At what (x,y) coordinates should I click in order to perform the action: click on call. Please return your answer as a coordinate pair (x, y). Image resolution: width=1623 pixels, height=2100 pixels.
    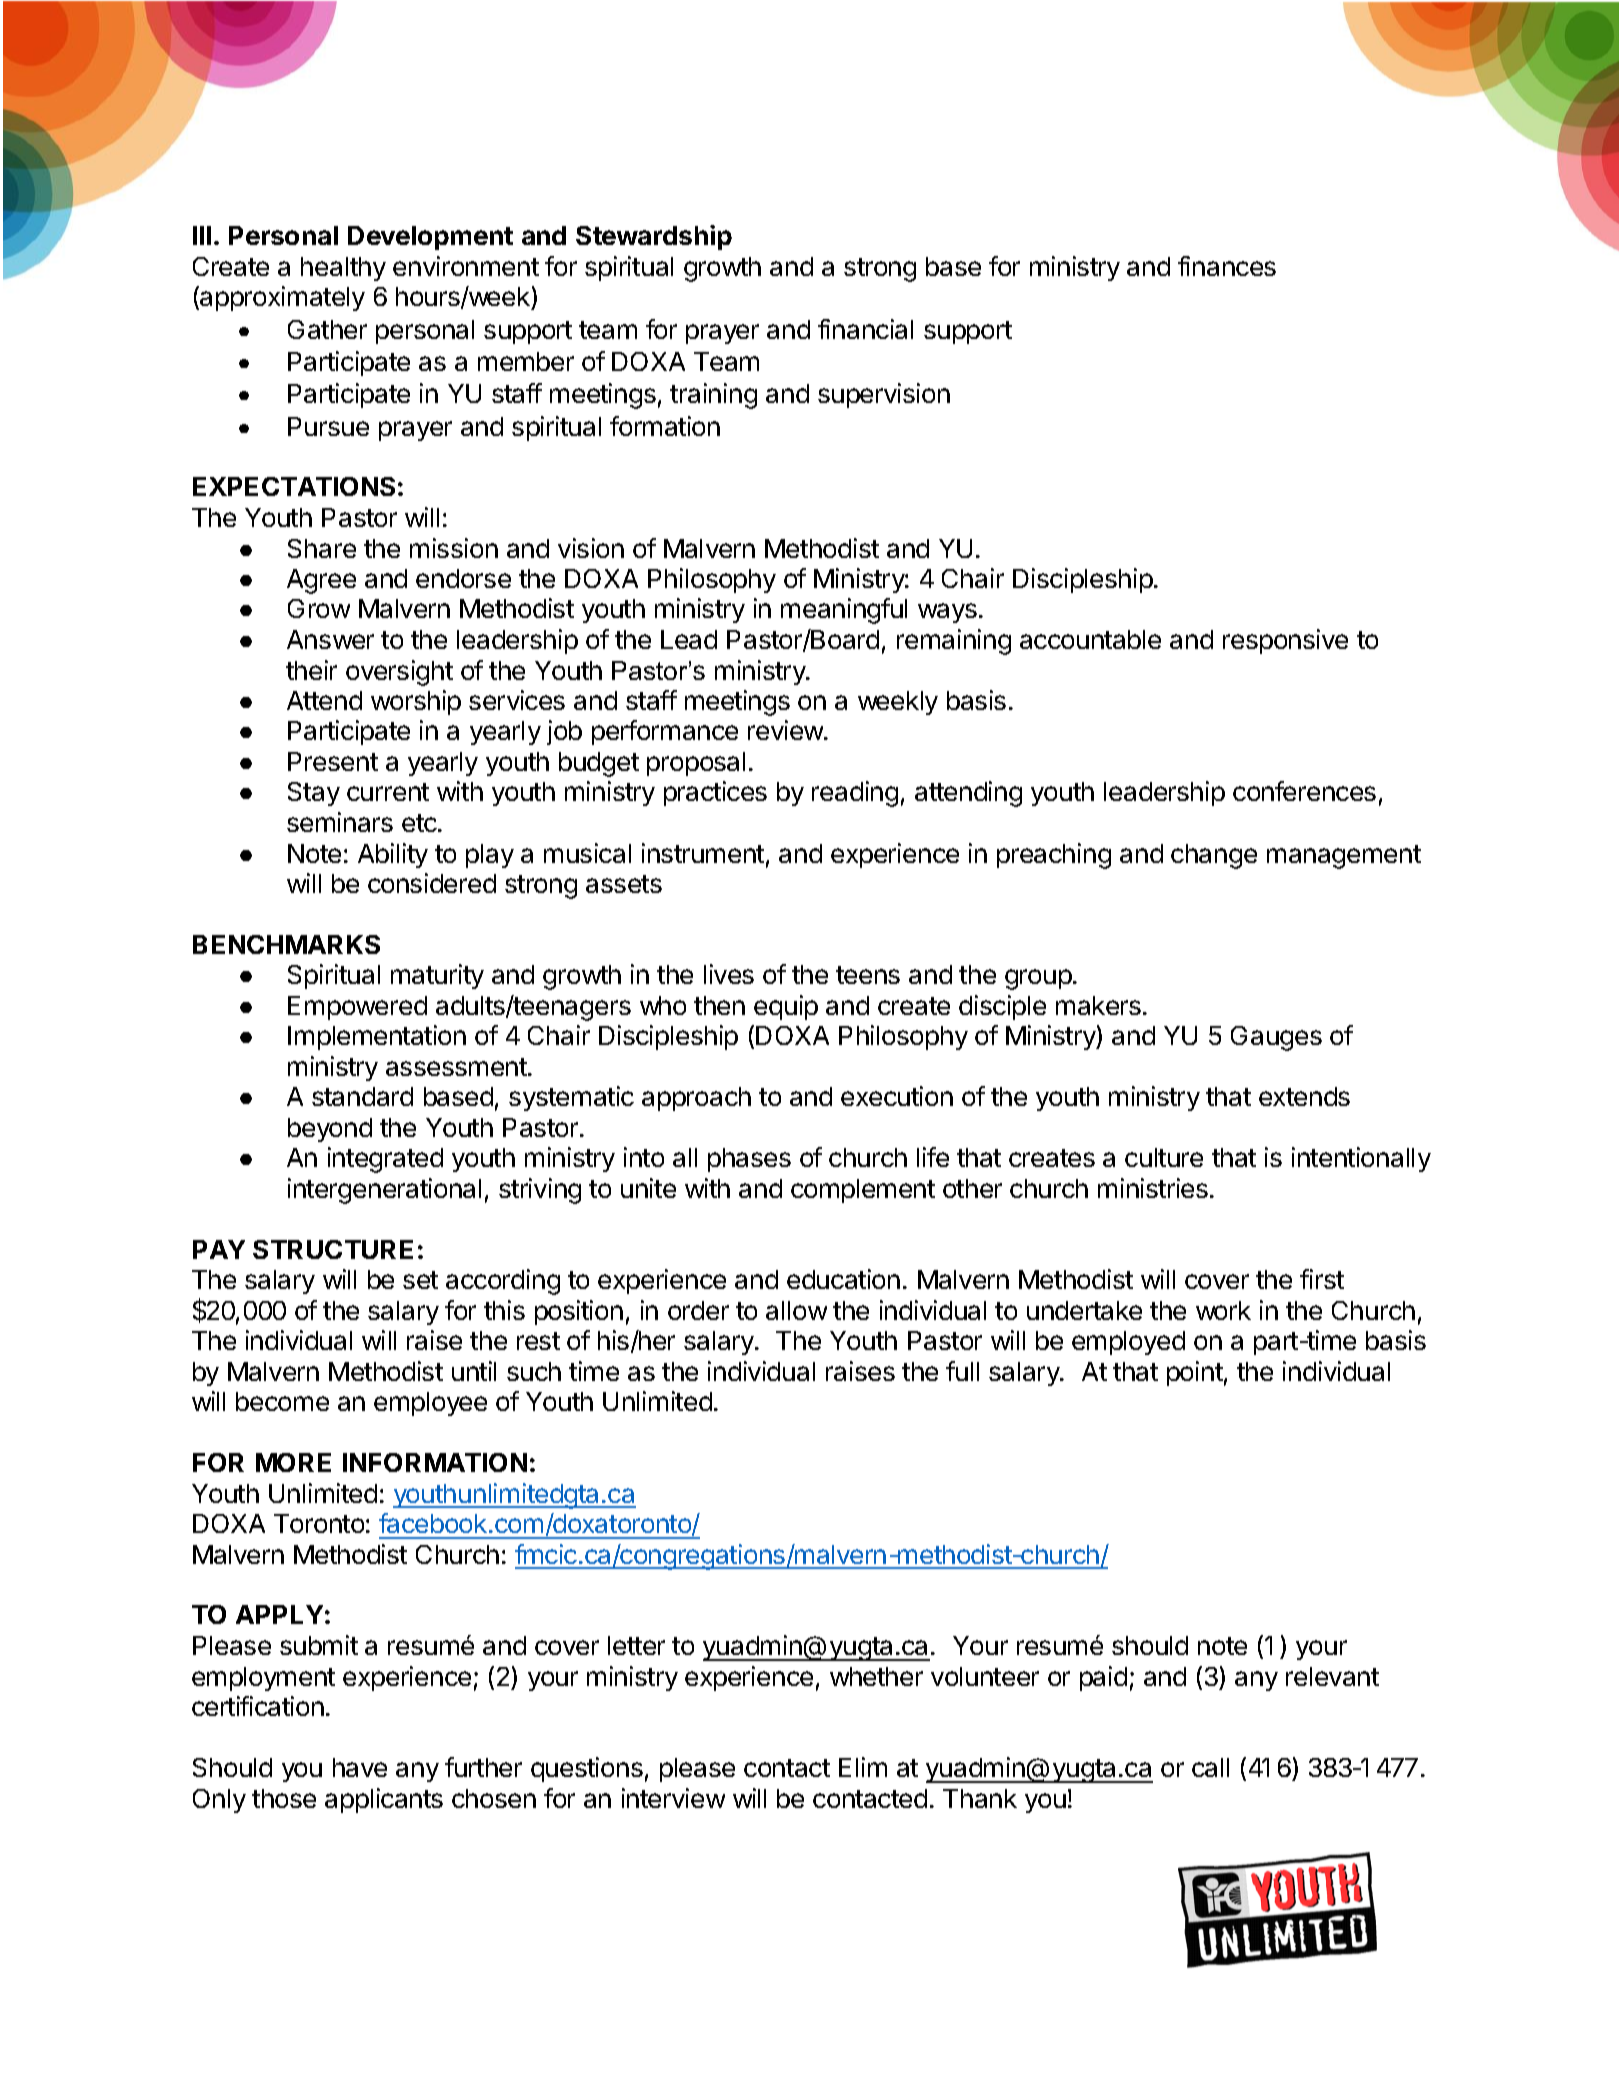
    Looking at the image, I should click on (1210, 1767).
